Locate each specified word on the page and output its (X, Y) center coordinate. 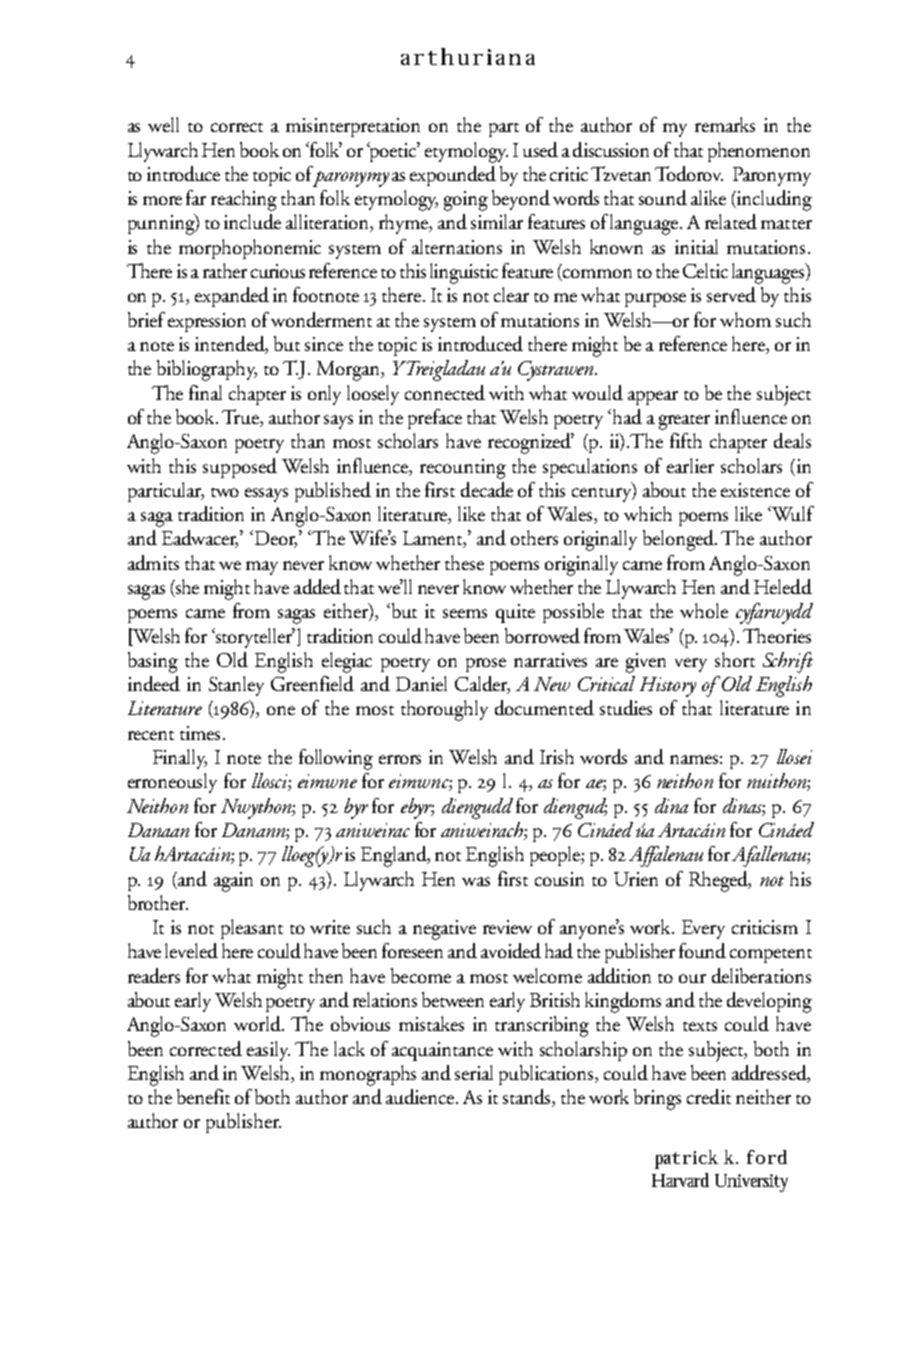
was (476, 881)
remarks (725, 124)
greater (684, 422)
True (242, 418)
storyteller (254, 638)
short (735, 659)
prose (486, 665)
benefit (203, 1096)
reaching (244, 200)
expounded (453, 176)
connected (445, 392)
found (702, 950)
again (233, 882)
